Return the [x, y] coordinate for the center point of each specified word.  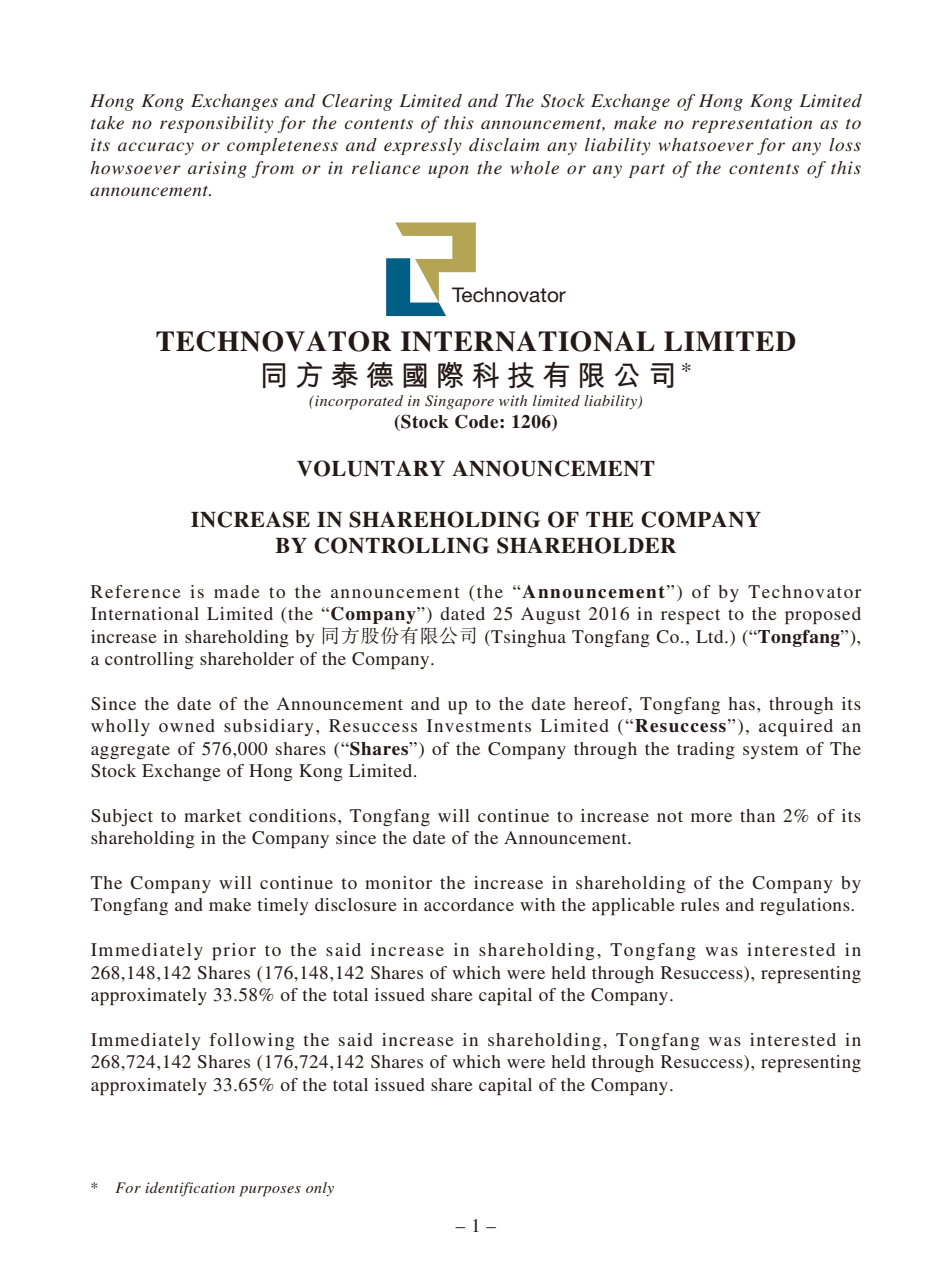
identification [190, 1189]
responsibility [217, 124]
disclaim [504, 144]
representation [752, 124]
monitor [398, 882]
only [320, 1189]
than [757, 815]
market [212, 815]
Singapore [459, 402]
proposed [823, 615]
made [237, 591]
